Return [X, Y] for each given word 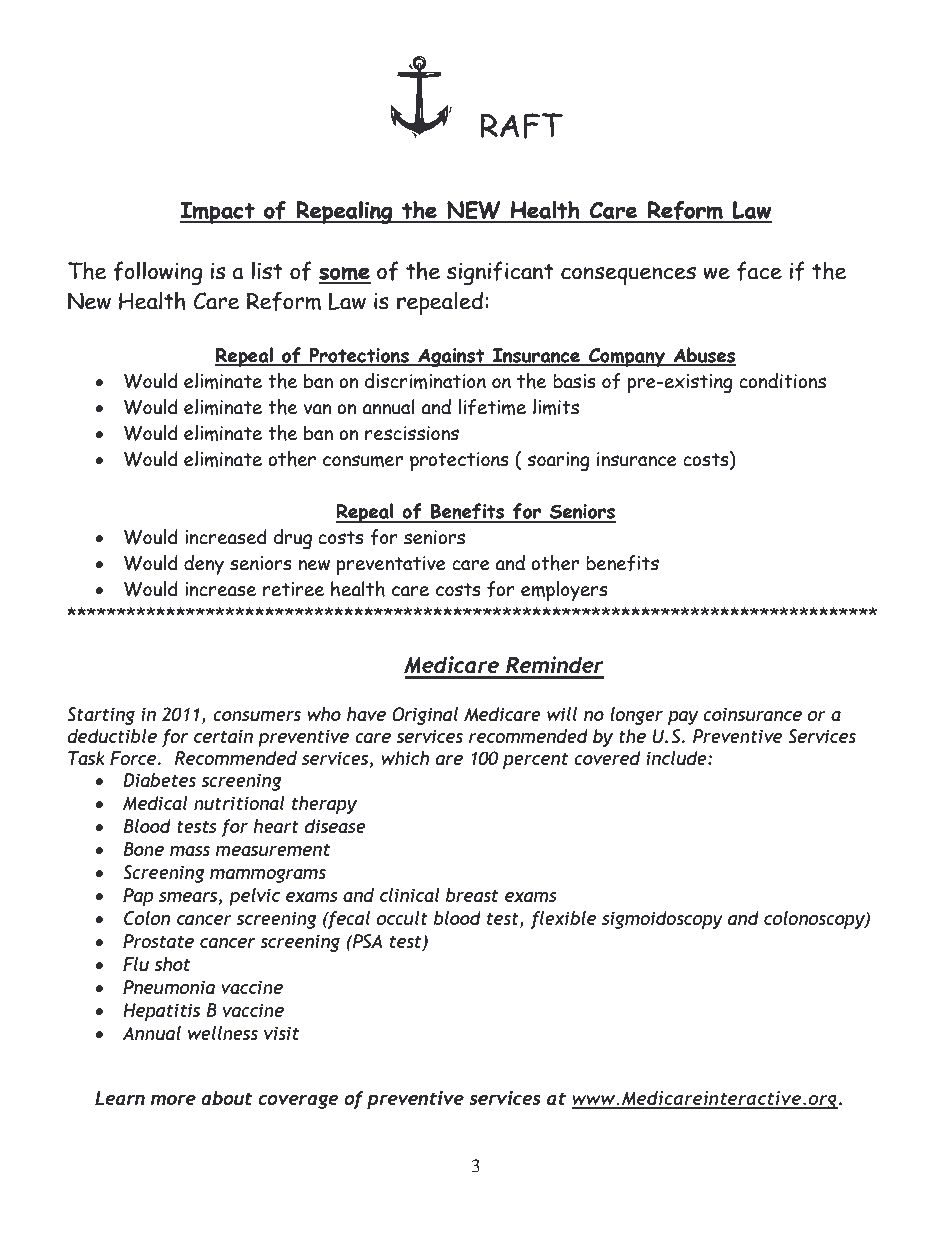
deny [204, 565]
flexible [563, 920]
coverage [298, 1102]
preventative [391, 565]
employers [564, 591]
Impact [218, 213]
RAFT [521, 126]
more [173, 1100]
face [759, 271]
